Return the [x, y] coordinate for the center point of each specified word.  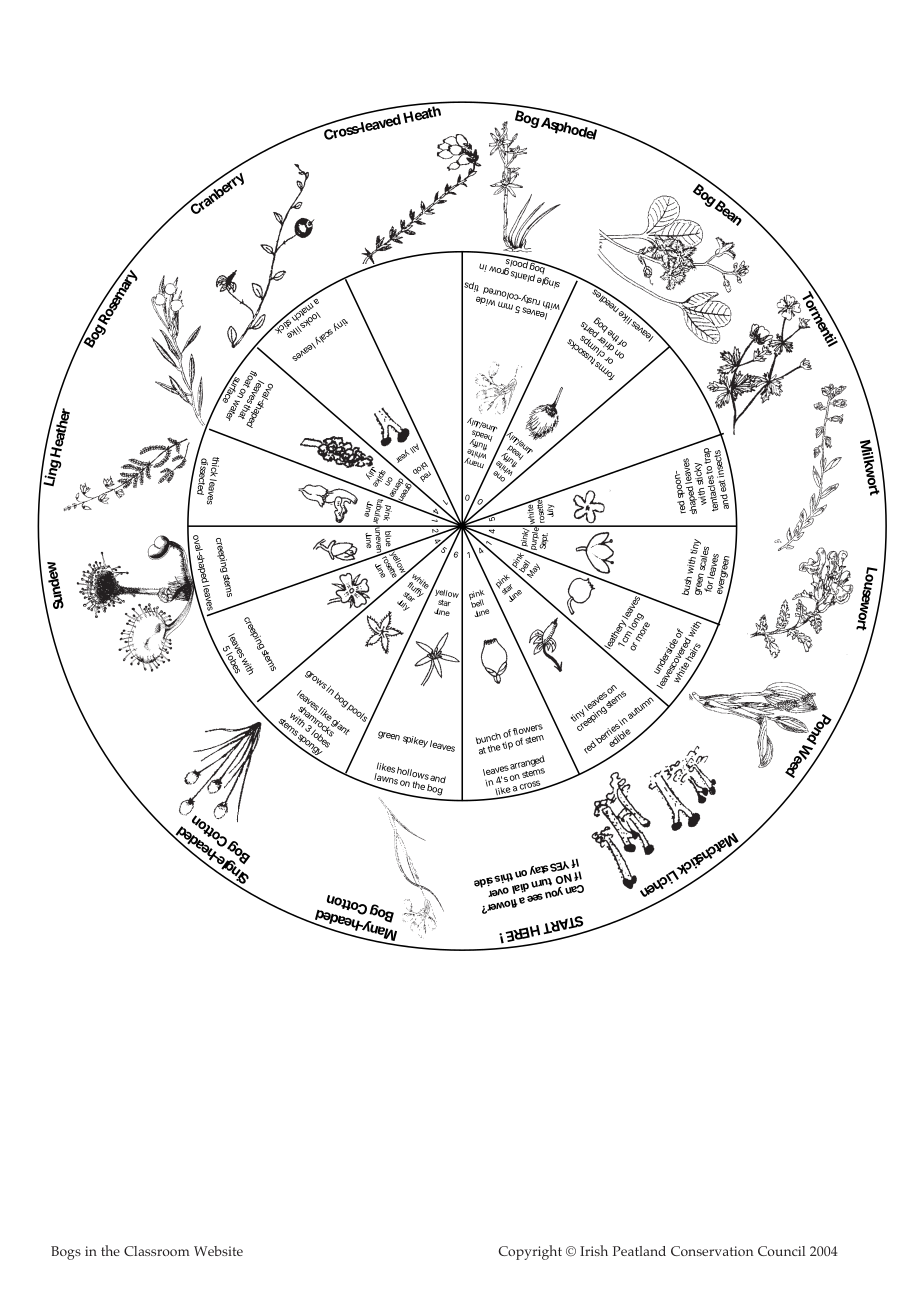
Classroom [157, 1251]
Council [781, 1251]
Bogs [66, 1253]
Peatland [639, 1251]
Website [218, 1251]
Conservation [712, 1251]
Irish [594, 1250]
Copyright [530, 1252]
